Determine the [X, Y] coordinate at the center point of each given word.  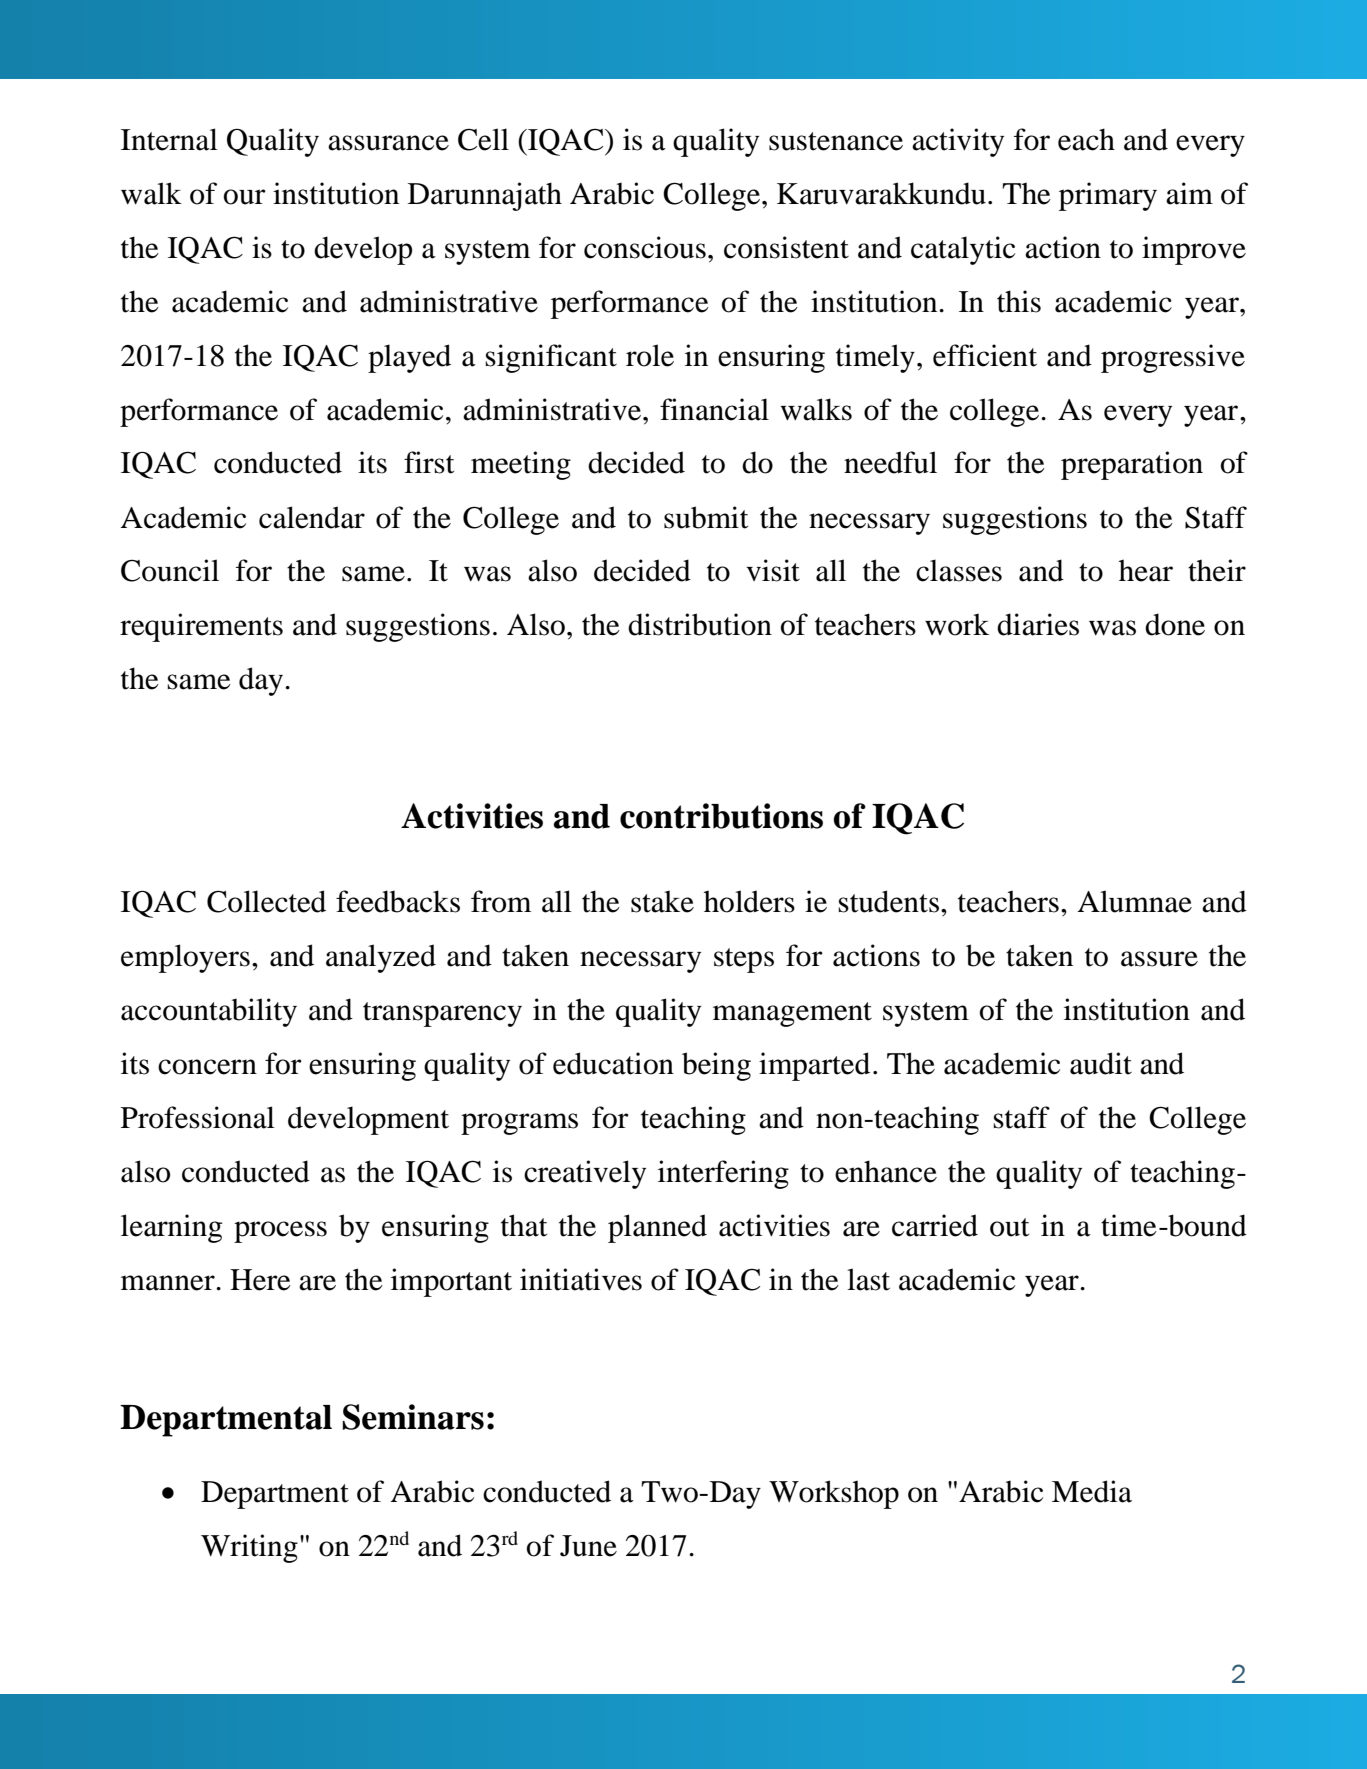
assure [1159, 959]
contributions [721, 816]
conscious [645, 247]
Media [1092, 1491]
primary [1108, 196]
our [245, 197]
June [588, 1546]
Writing [249, 1548]
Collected [266, 901]
